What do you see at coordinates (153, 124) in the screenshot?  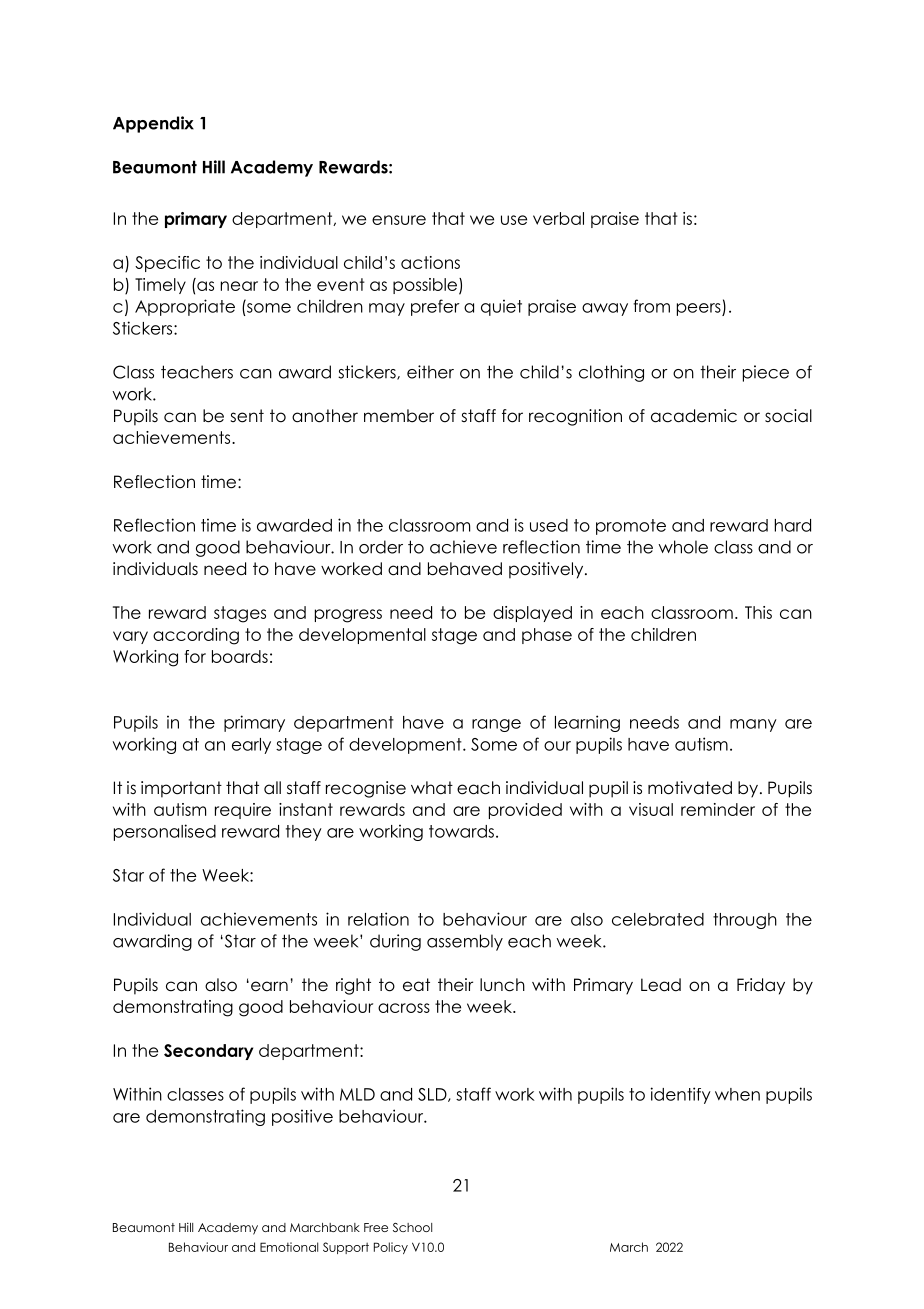 I see `Appendix` at bounding box center [153, 124].
